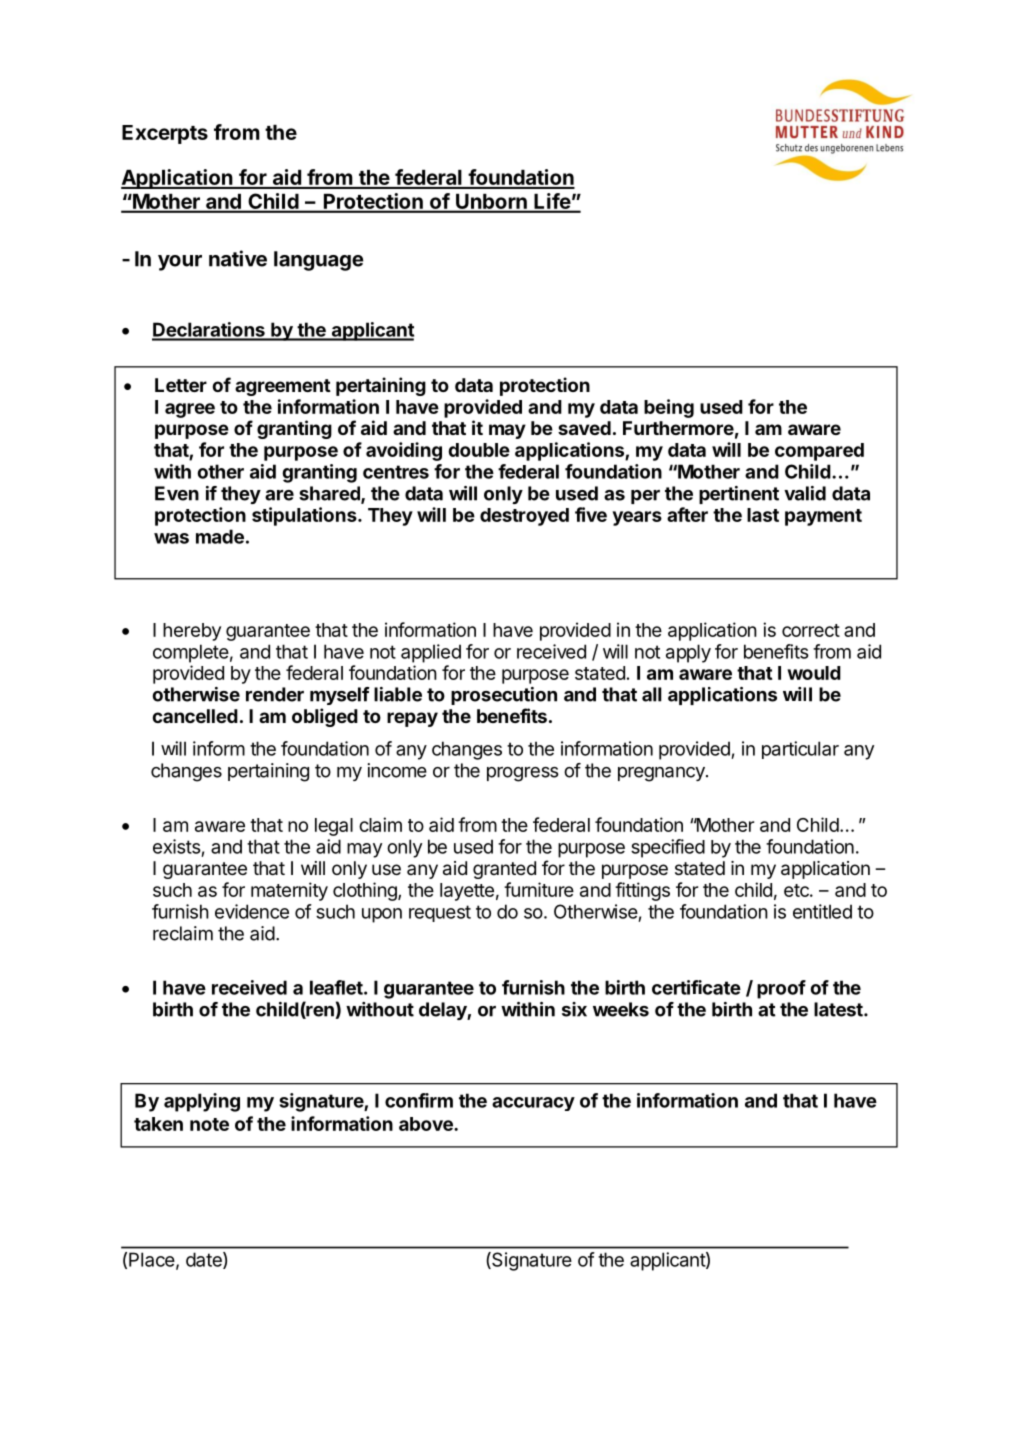 The height and width of the screenshot is (1441, 1019). Describe the element at coordinates (192, 632) in the screenshot. I see `hereby` at that location.
